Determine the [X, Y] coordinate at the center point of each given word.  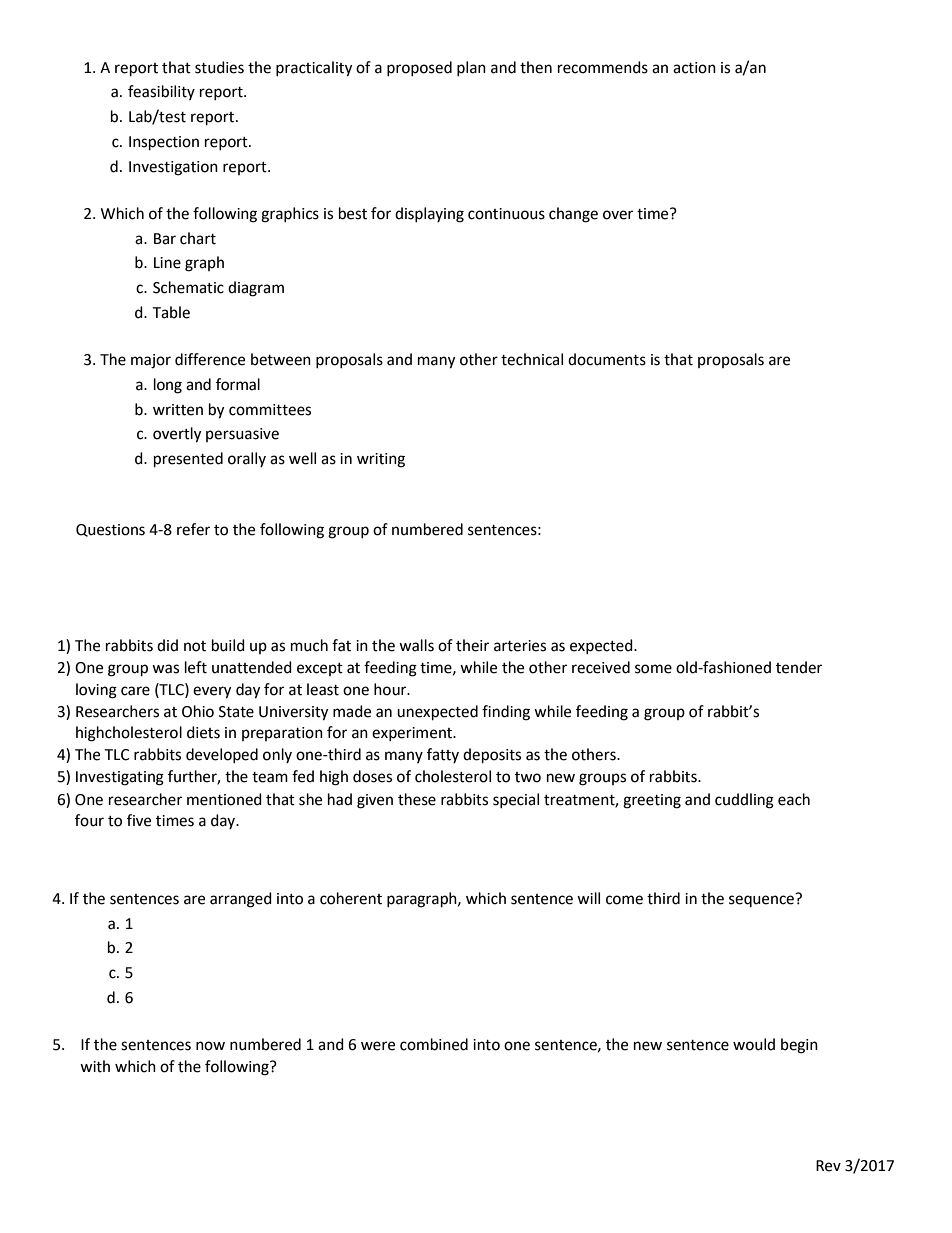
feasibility [161, 92]
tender [799, 667]
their [472, 645]
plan [471, 68]
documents [607, 359]
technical [532, 359]
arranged [241, 900]
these [417, 799]
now [210, 1046]
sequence [762, 900]
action [694, 68]
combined [434, 1044]
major [151, 361]
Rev [828, 1166]
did [167, 645]
